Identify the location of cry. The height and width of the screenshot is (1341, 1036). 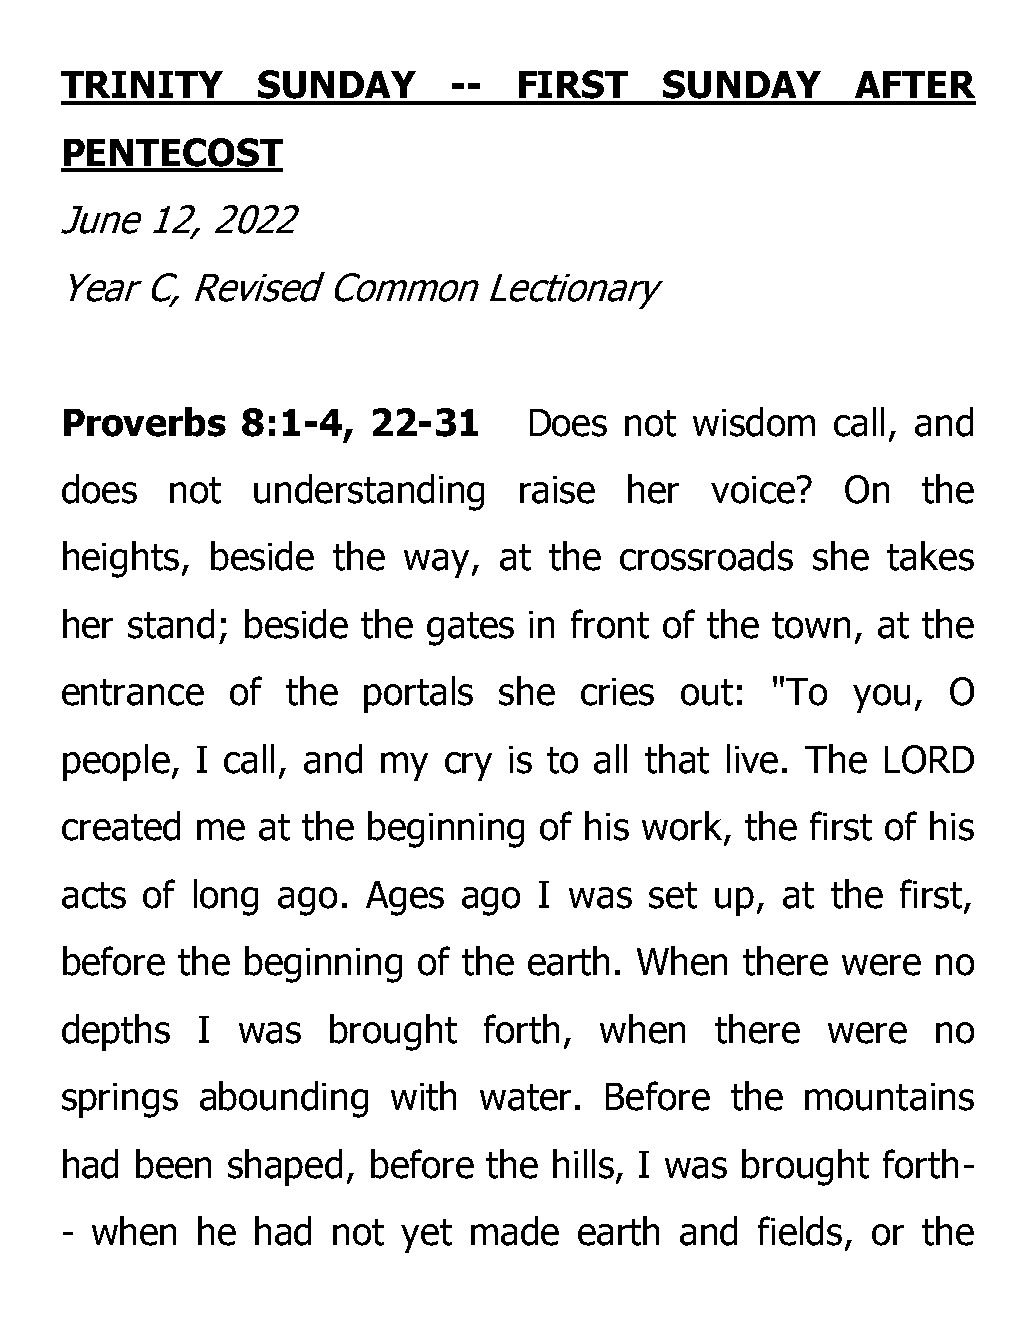
(468, 766).
